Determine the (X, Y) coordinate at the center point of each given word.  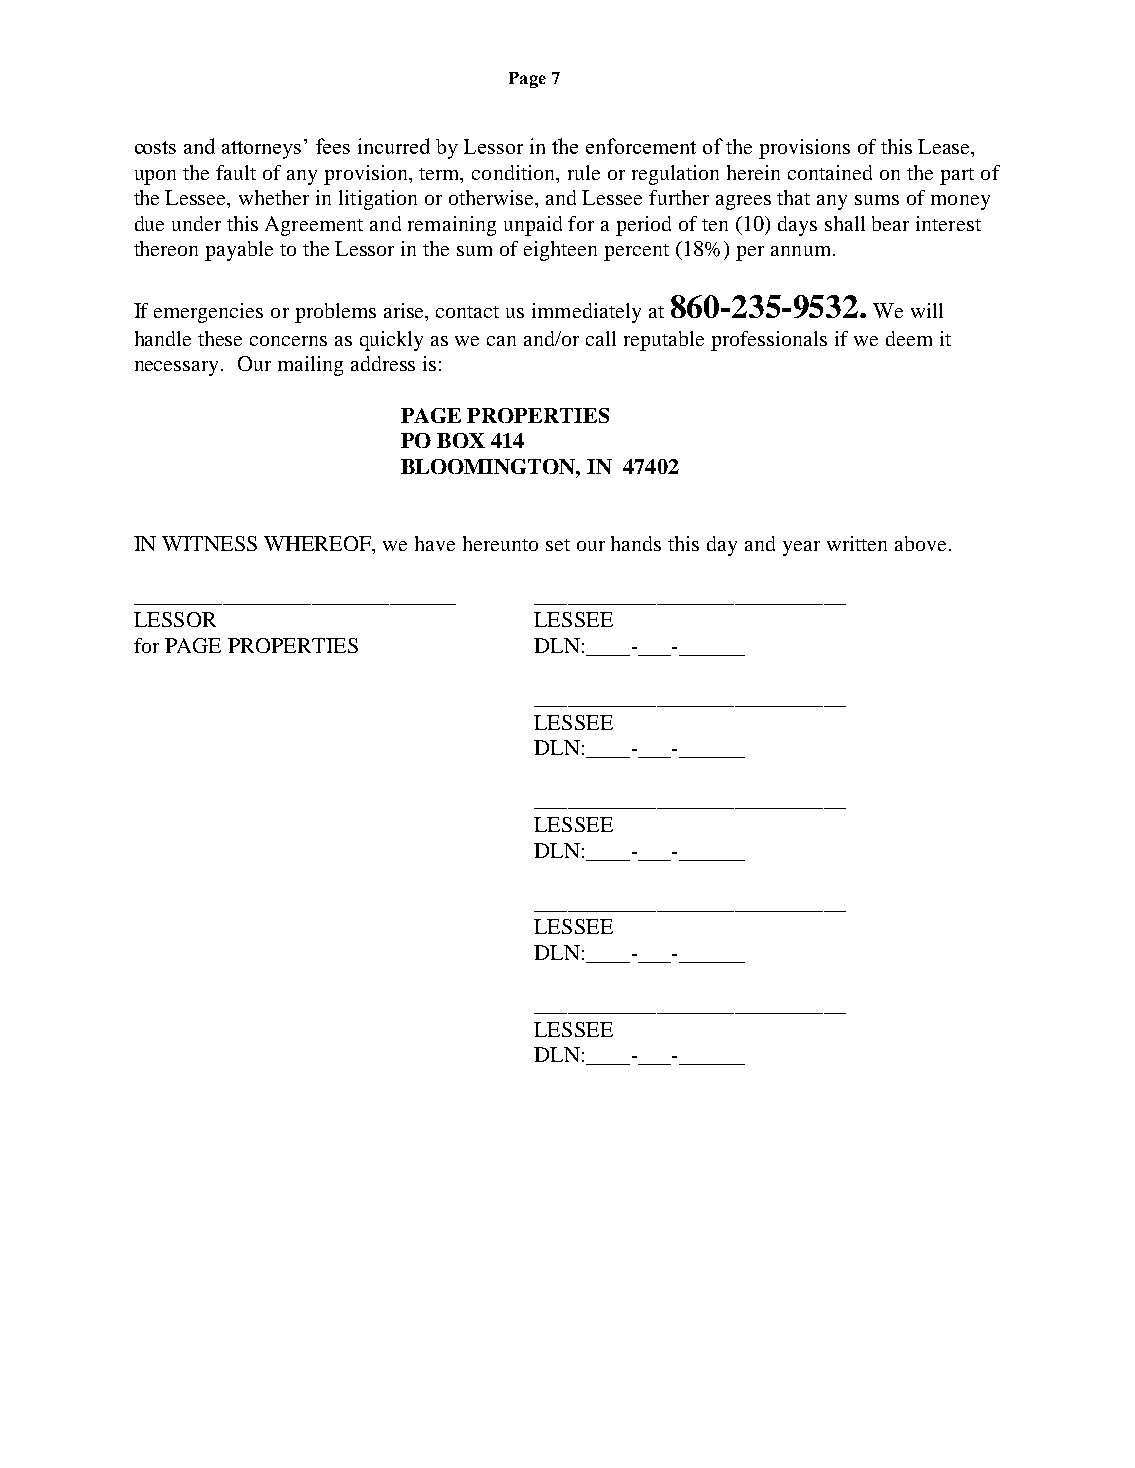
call (601, 338)
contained (830, 172)
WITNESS (209, 543)
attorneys (261, 150)
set (558, 545)
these (220, 338)
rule (584, 172)
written (857, 543)
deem (909, 338)
